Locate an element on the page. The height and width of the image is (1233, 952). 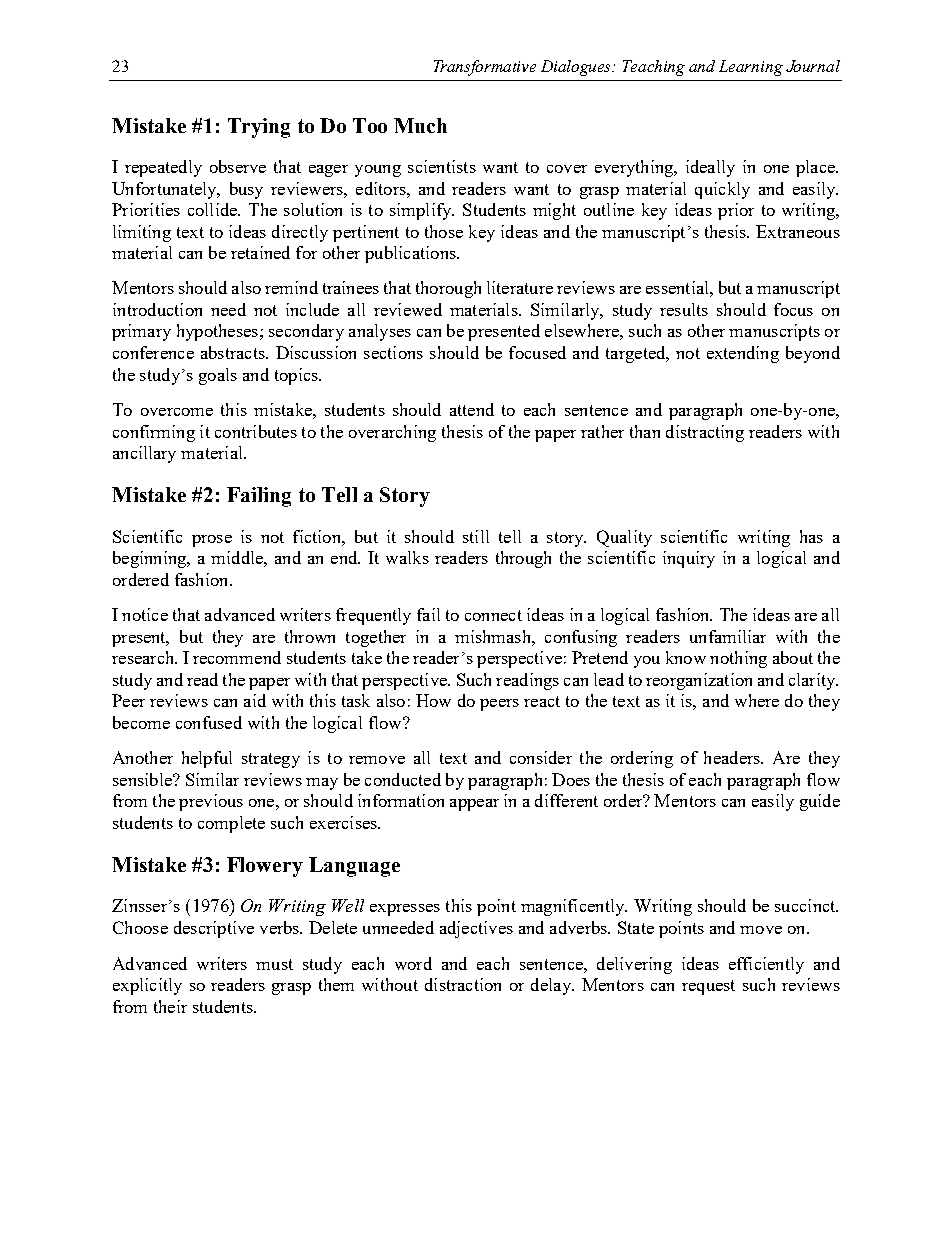
Transformative is located at coordinates (485, 68).
